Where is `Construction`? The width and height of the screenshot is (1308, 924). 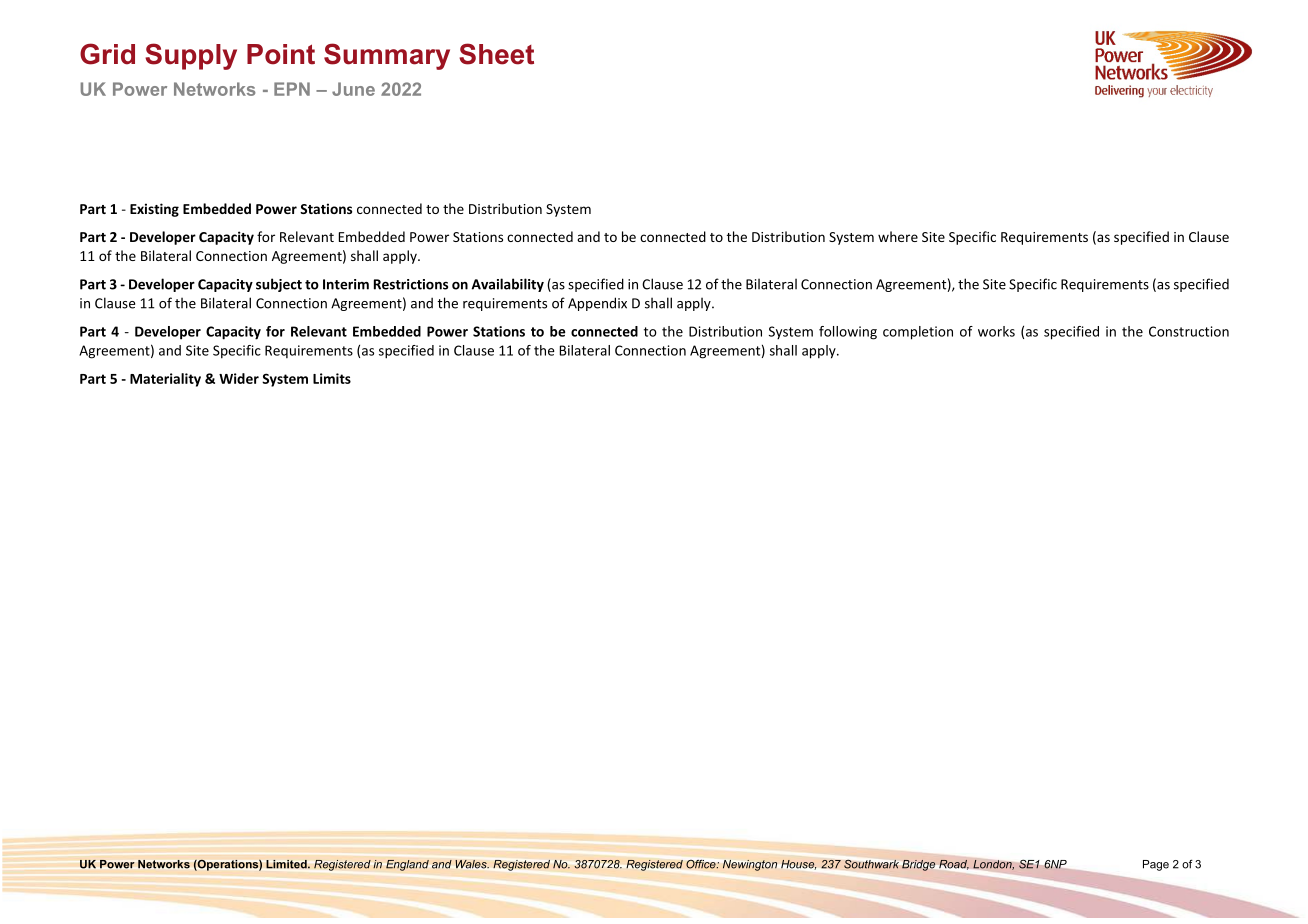
Construction is located at coordinates (1189, 331).
